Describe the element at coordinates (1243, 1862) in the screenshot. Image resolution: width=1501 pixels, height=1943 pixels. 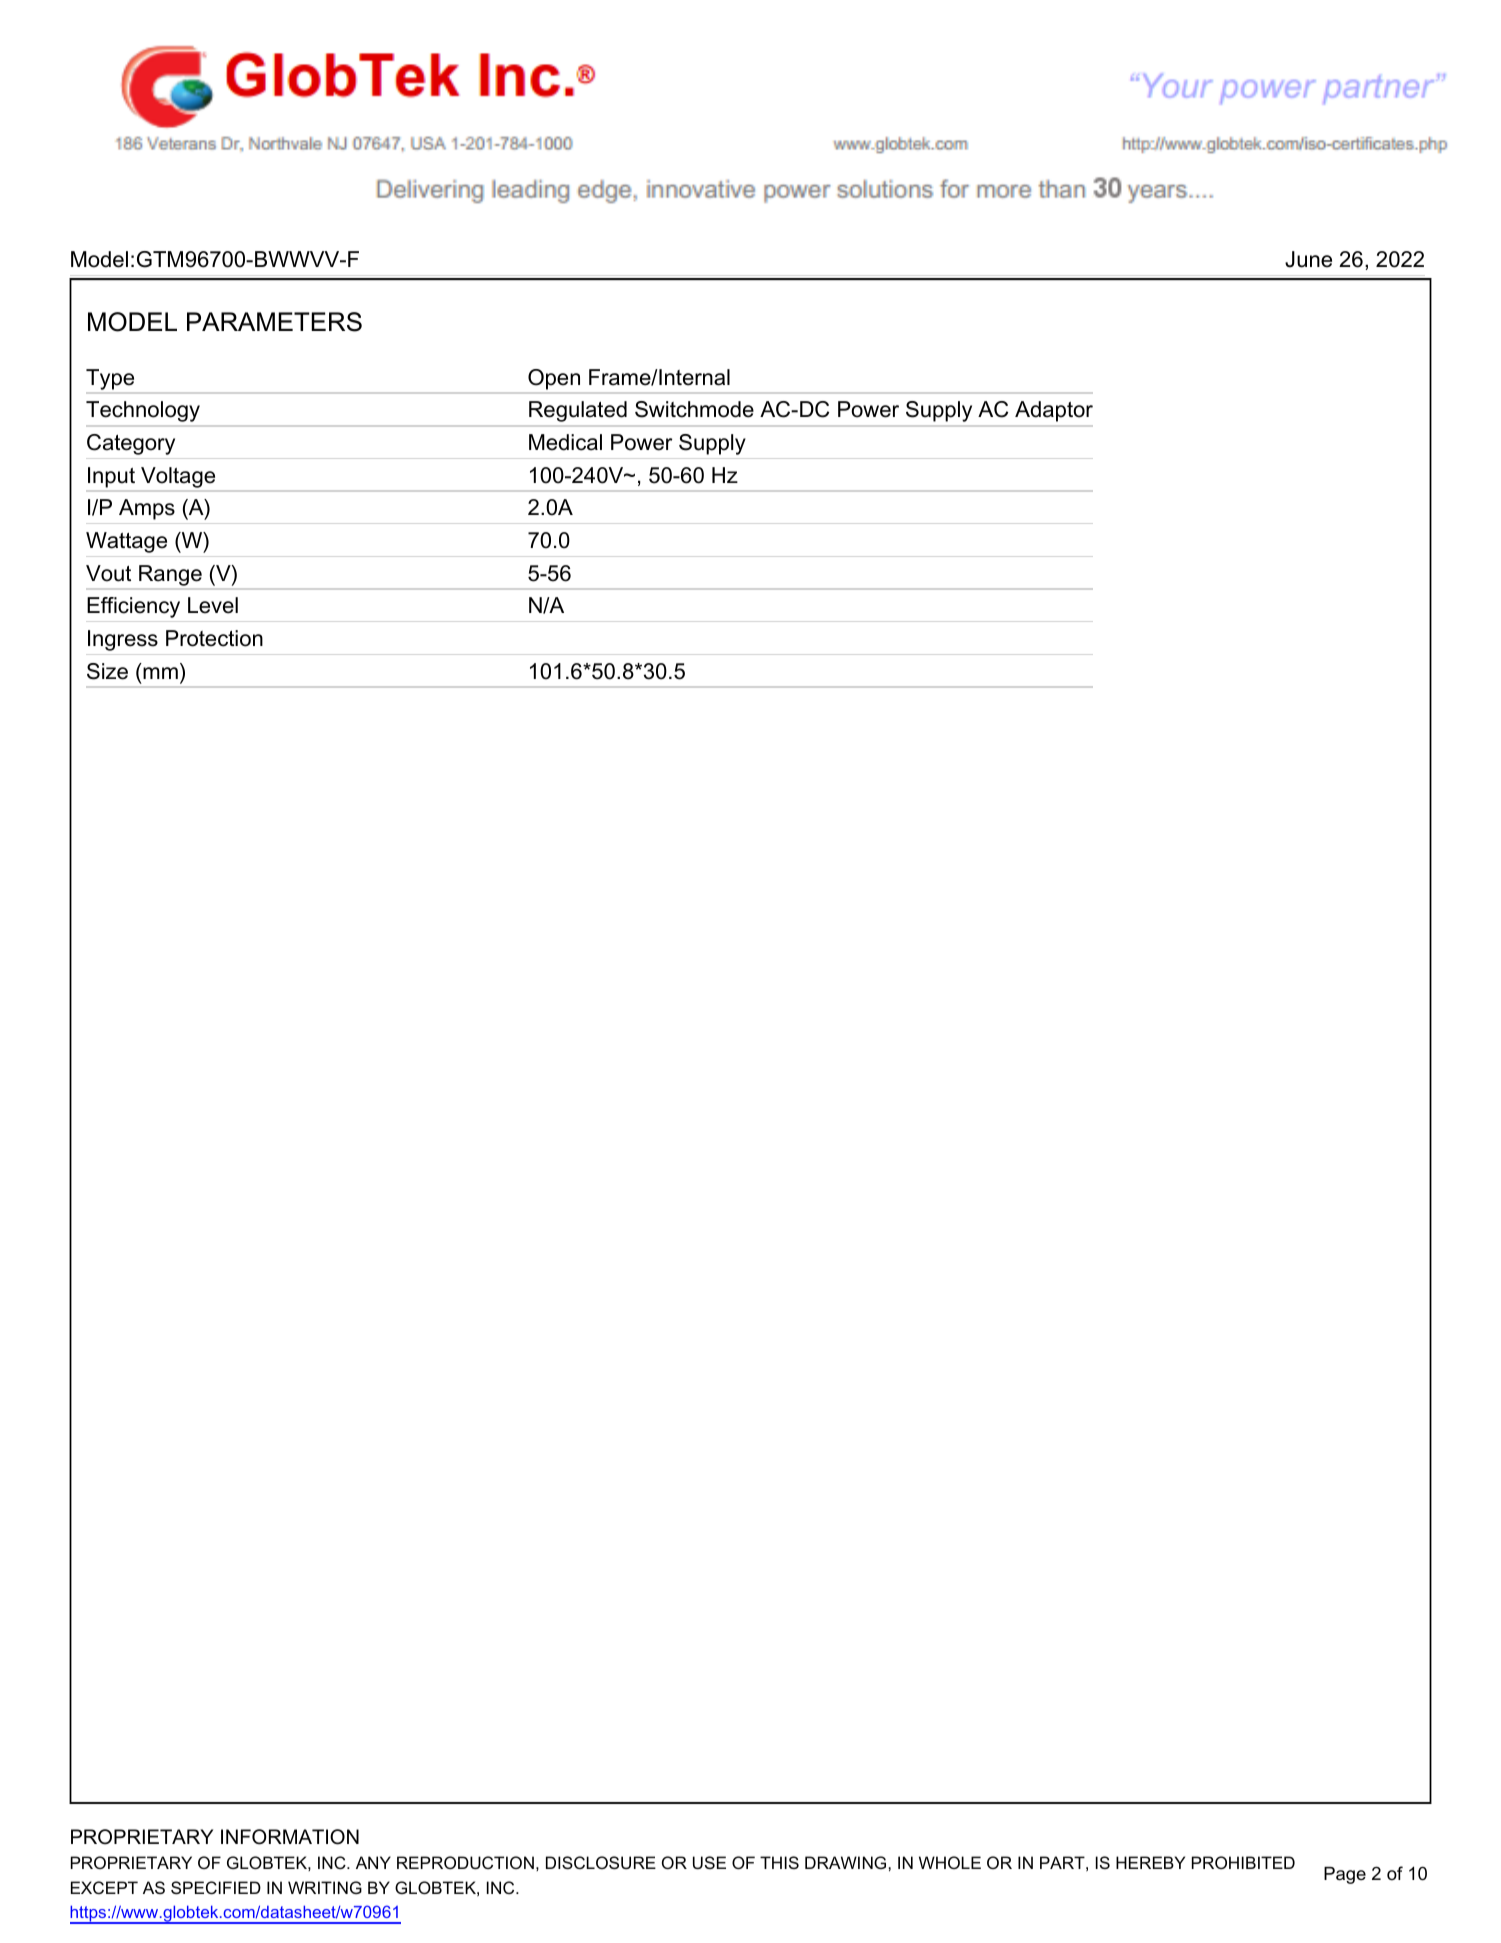
I see `PROHIBITED` at that location.
